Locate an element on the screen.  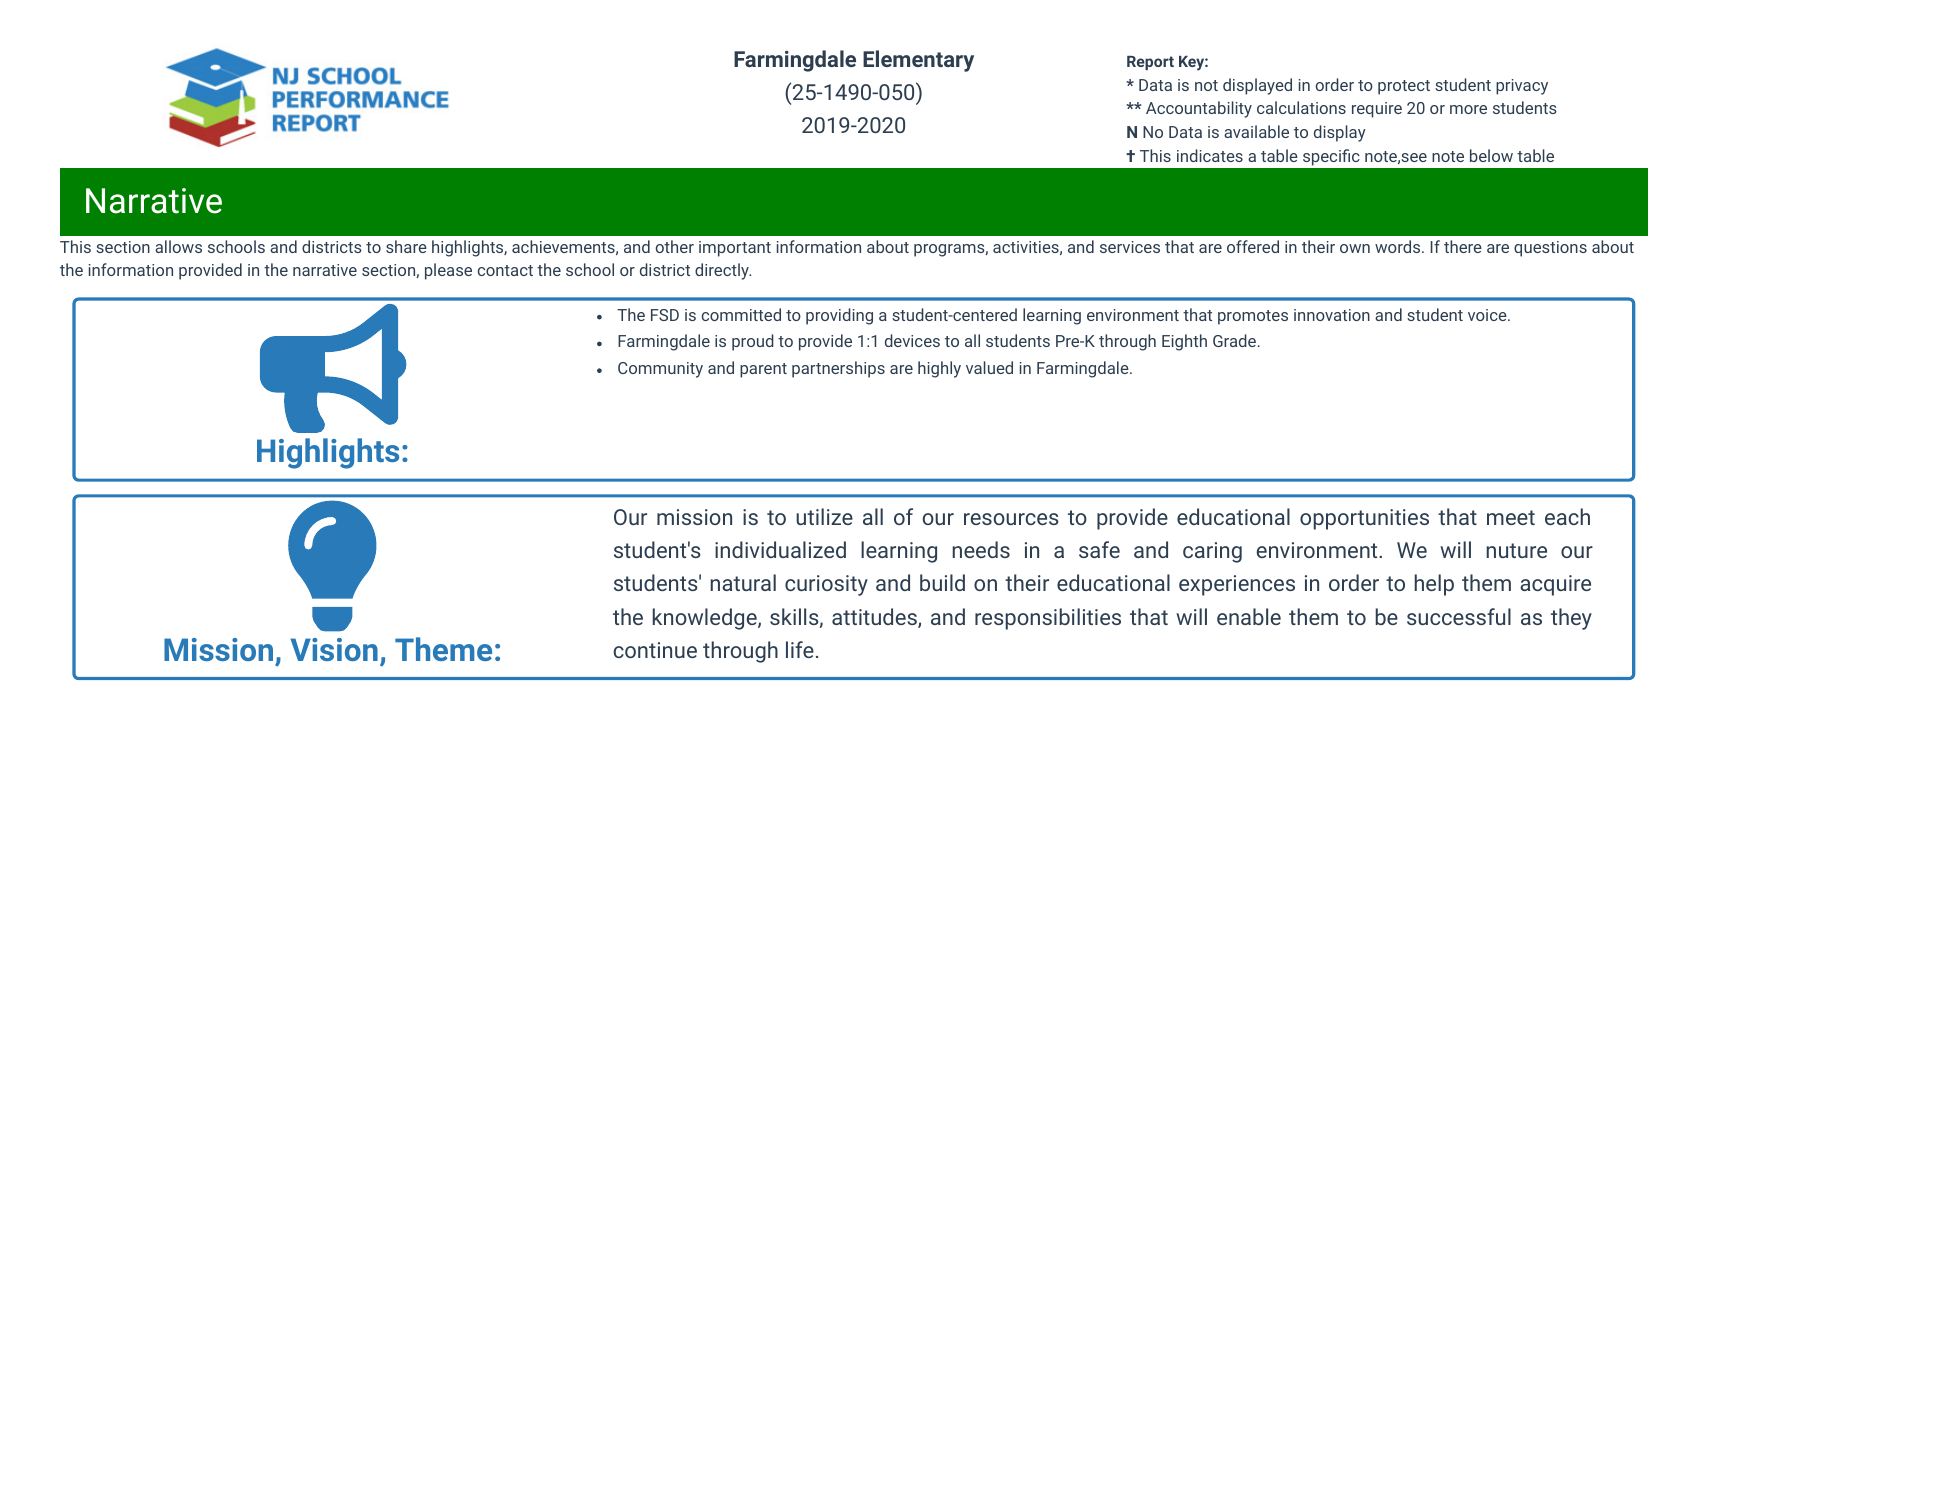
Elementary is located at coordinates (918, 61).
